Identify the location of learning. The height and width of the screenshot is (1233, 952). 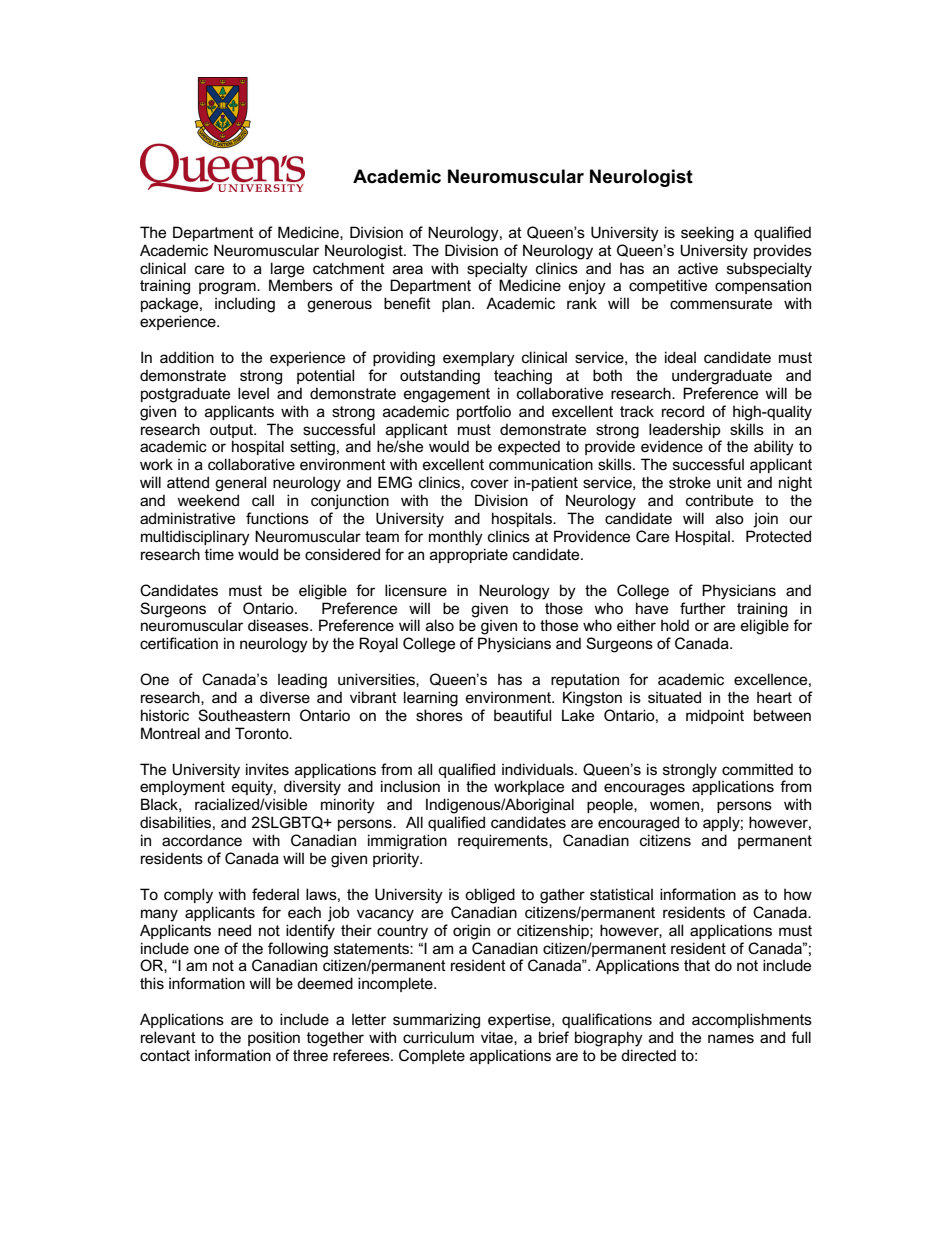
(431, 699).
